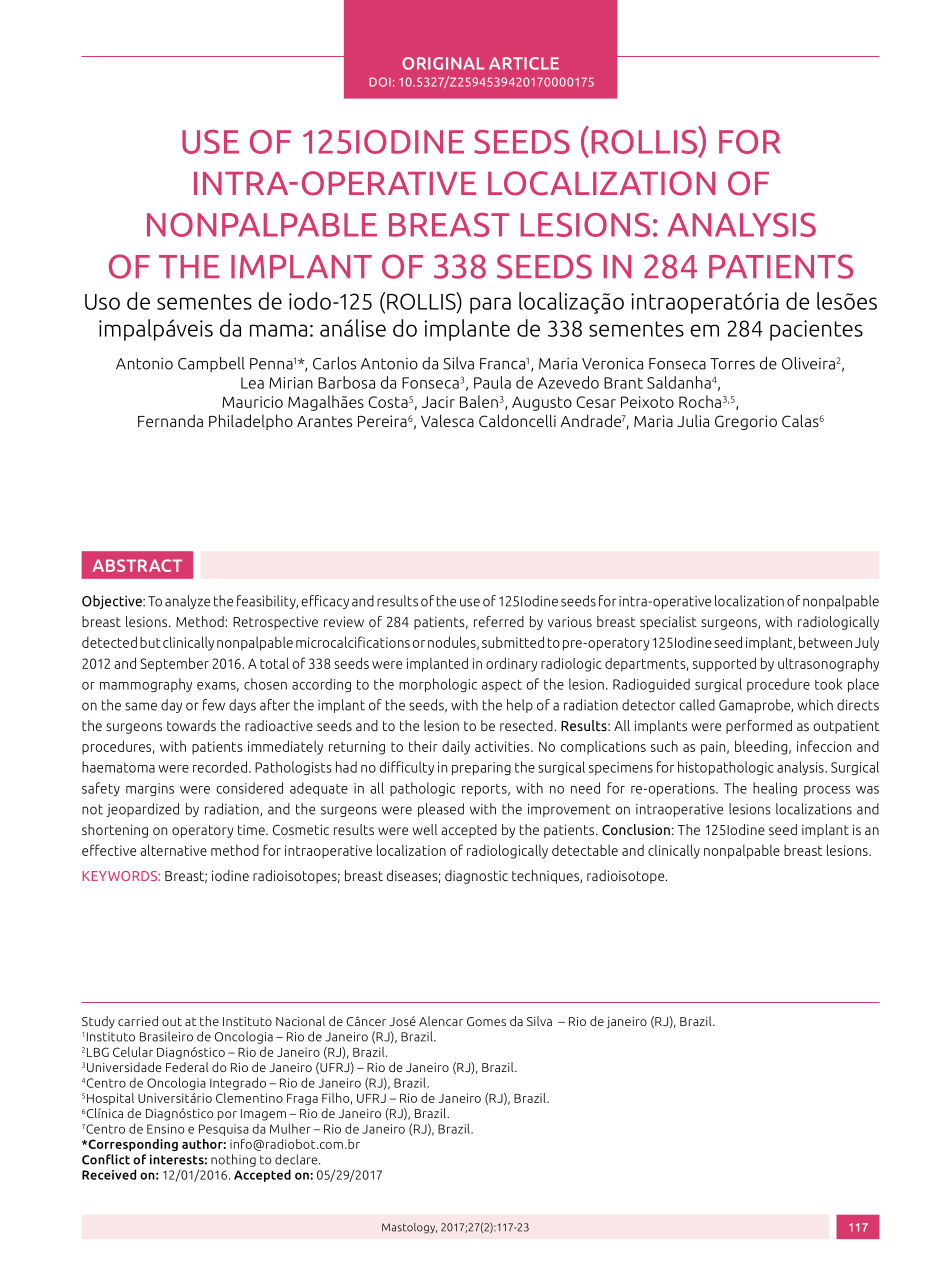 The image size is (952, 1270). I want to click on analyze, so click(187, 602).
